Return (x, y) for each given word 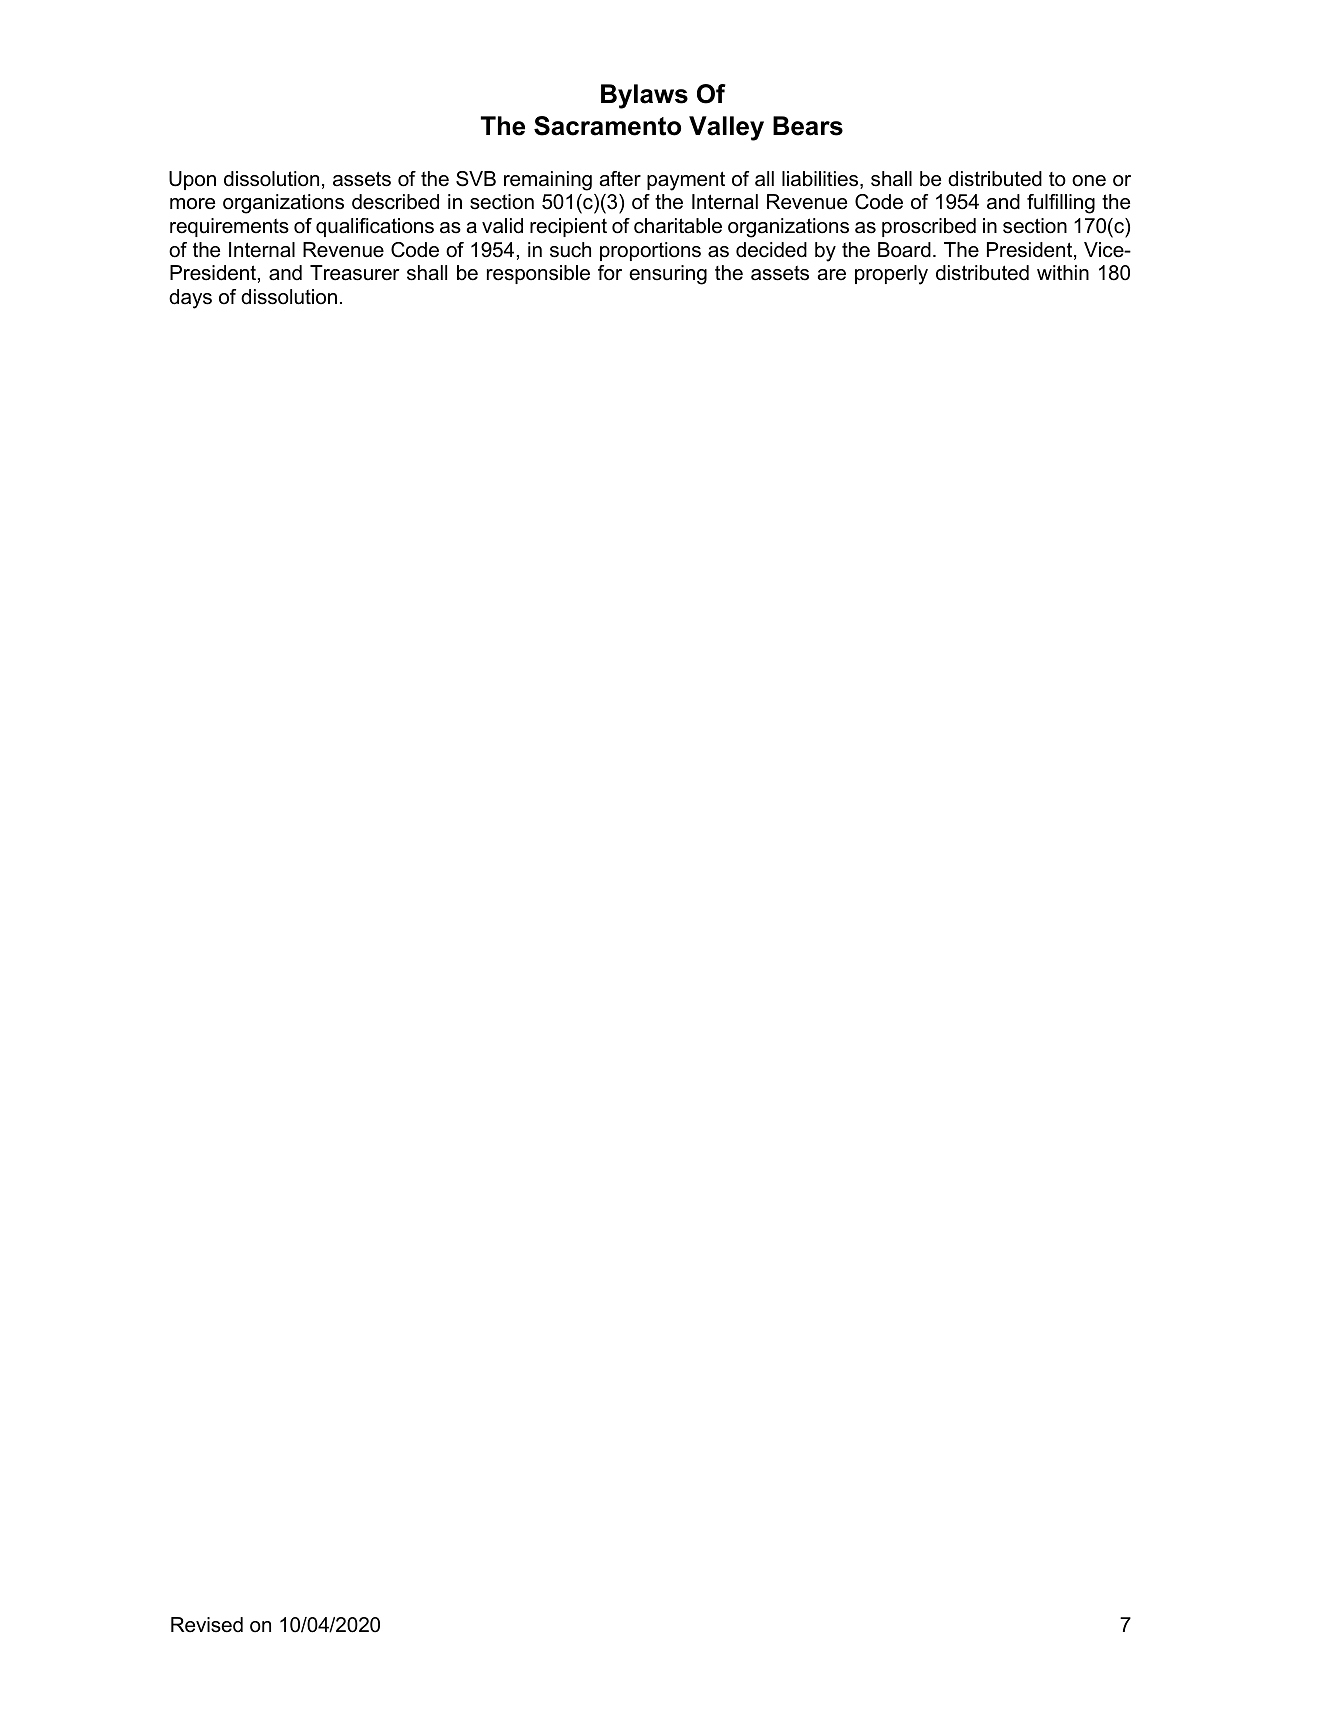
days (190, 299)
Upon (192, 180)
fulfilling (1061, 204)
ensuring (668, 275)
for (610, 273)
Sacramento (607, 126)
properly (891, 275)
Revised (207, 1625)
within (1063, 272)
